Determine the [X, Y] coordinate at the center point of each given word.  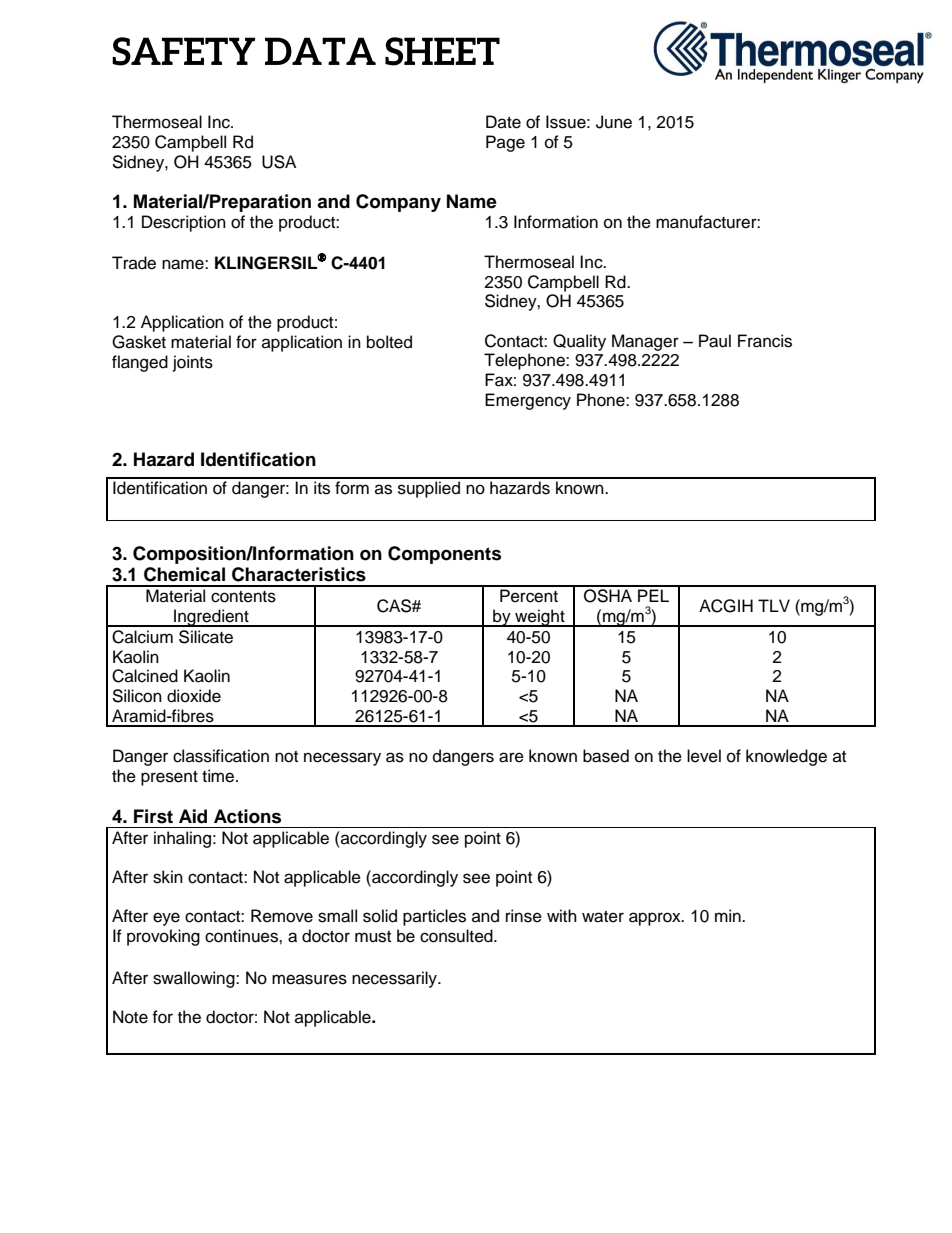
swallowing [195, 979]
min [729, 915]
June [614, 122]
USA [279, 162]
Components [444, 555]
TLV [774, 605]
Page [505, 143]
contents [243, 597]
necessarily [396, 979]
